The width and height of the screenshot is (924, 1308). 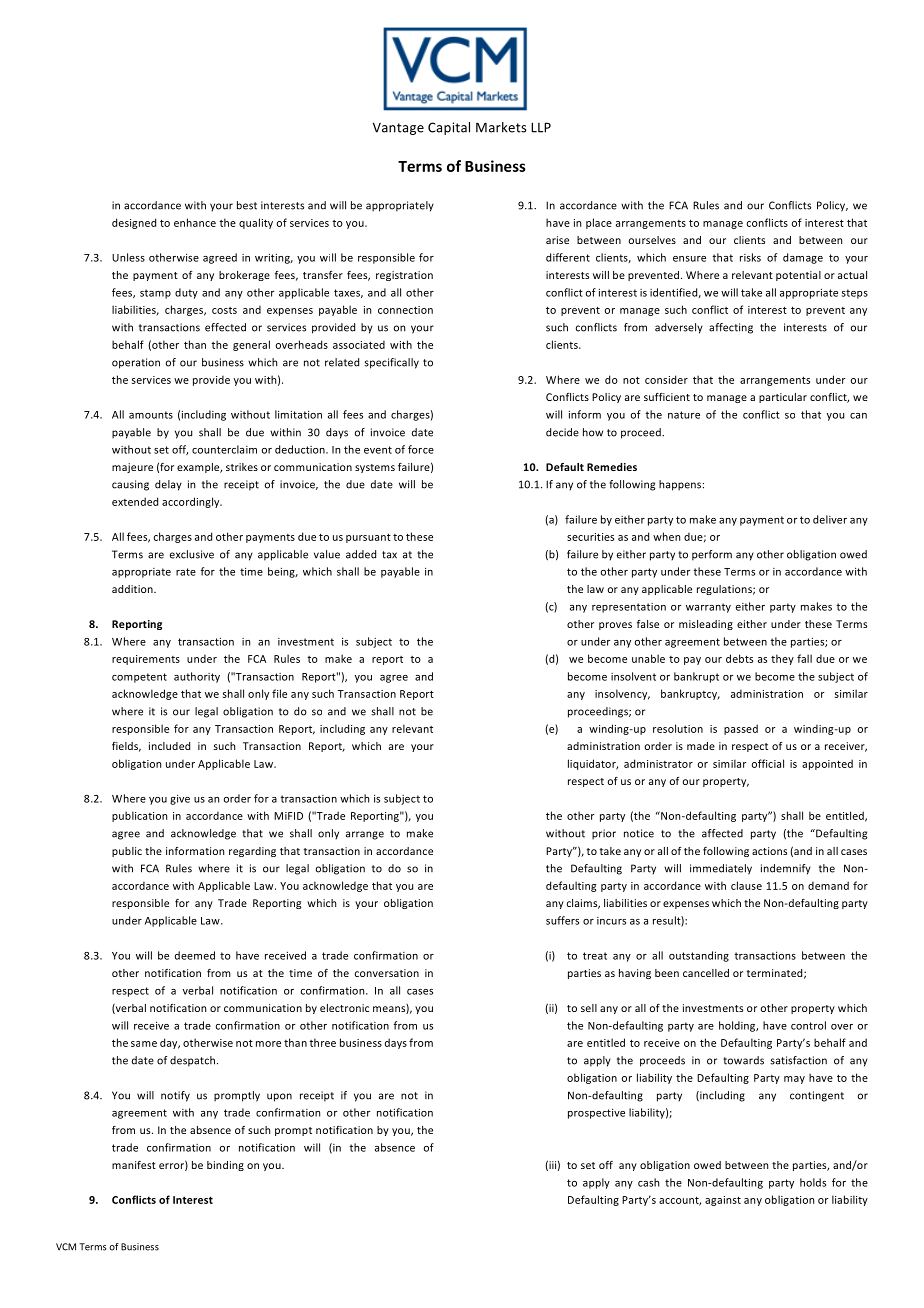 What do you see at coordinates (782, 659) in the screenshot?
I see `they` at bounding box center [782, 659].
